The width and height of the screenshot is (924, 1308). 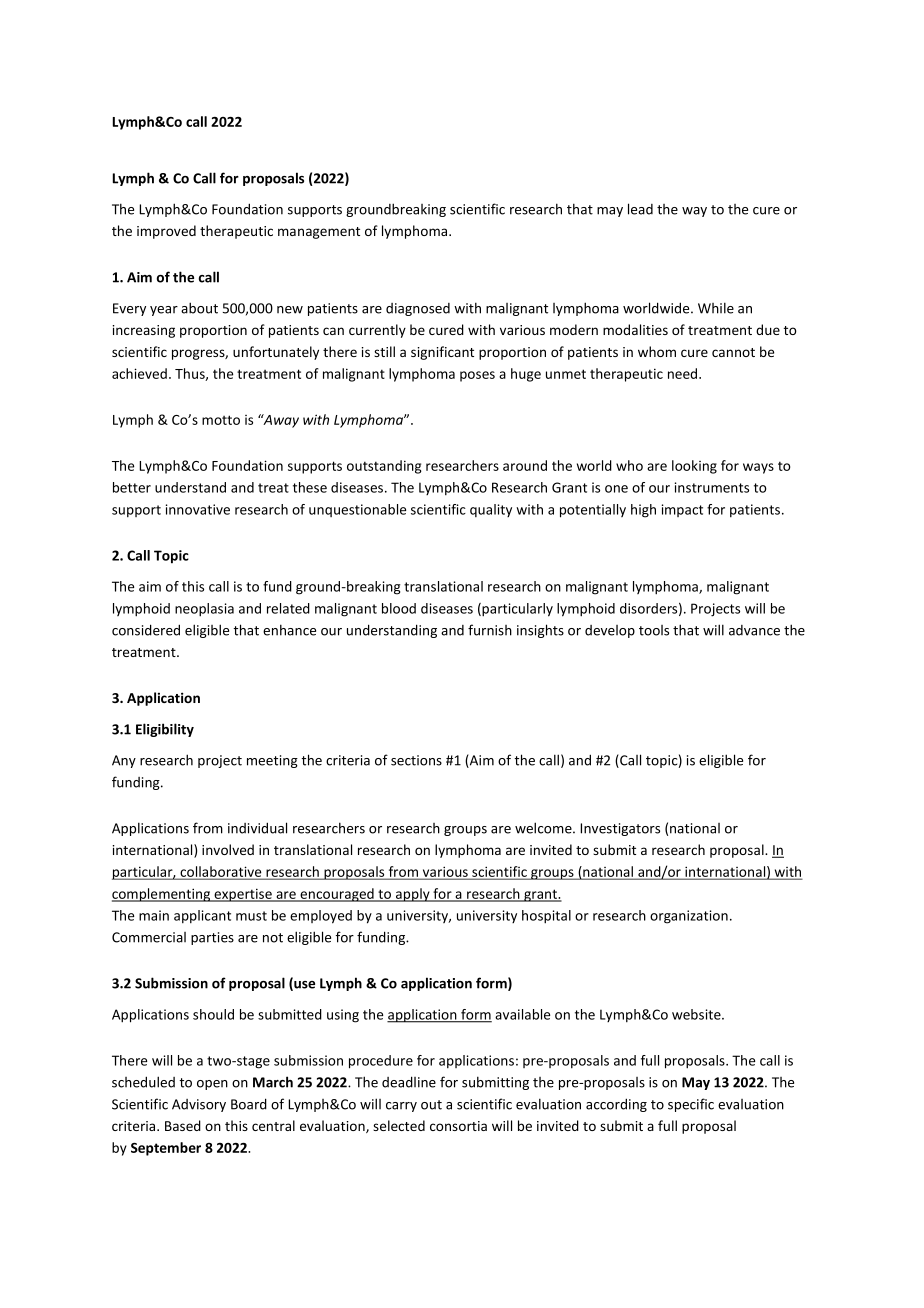 What do you see at coordinates (640, 209) in the screenshot?
I see `lead` at bounding box center [640, 209].
